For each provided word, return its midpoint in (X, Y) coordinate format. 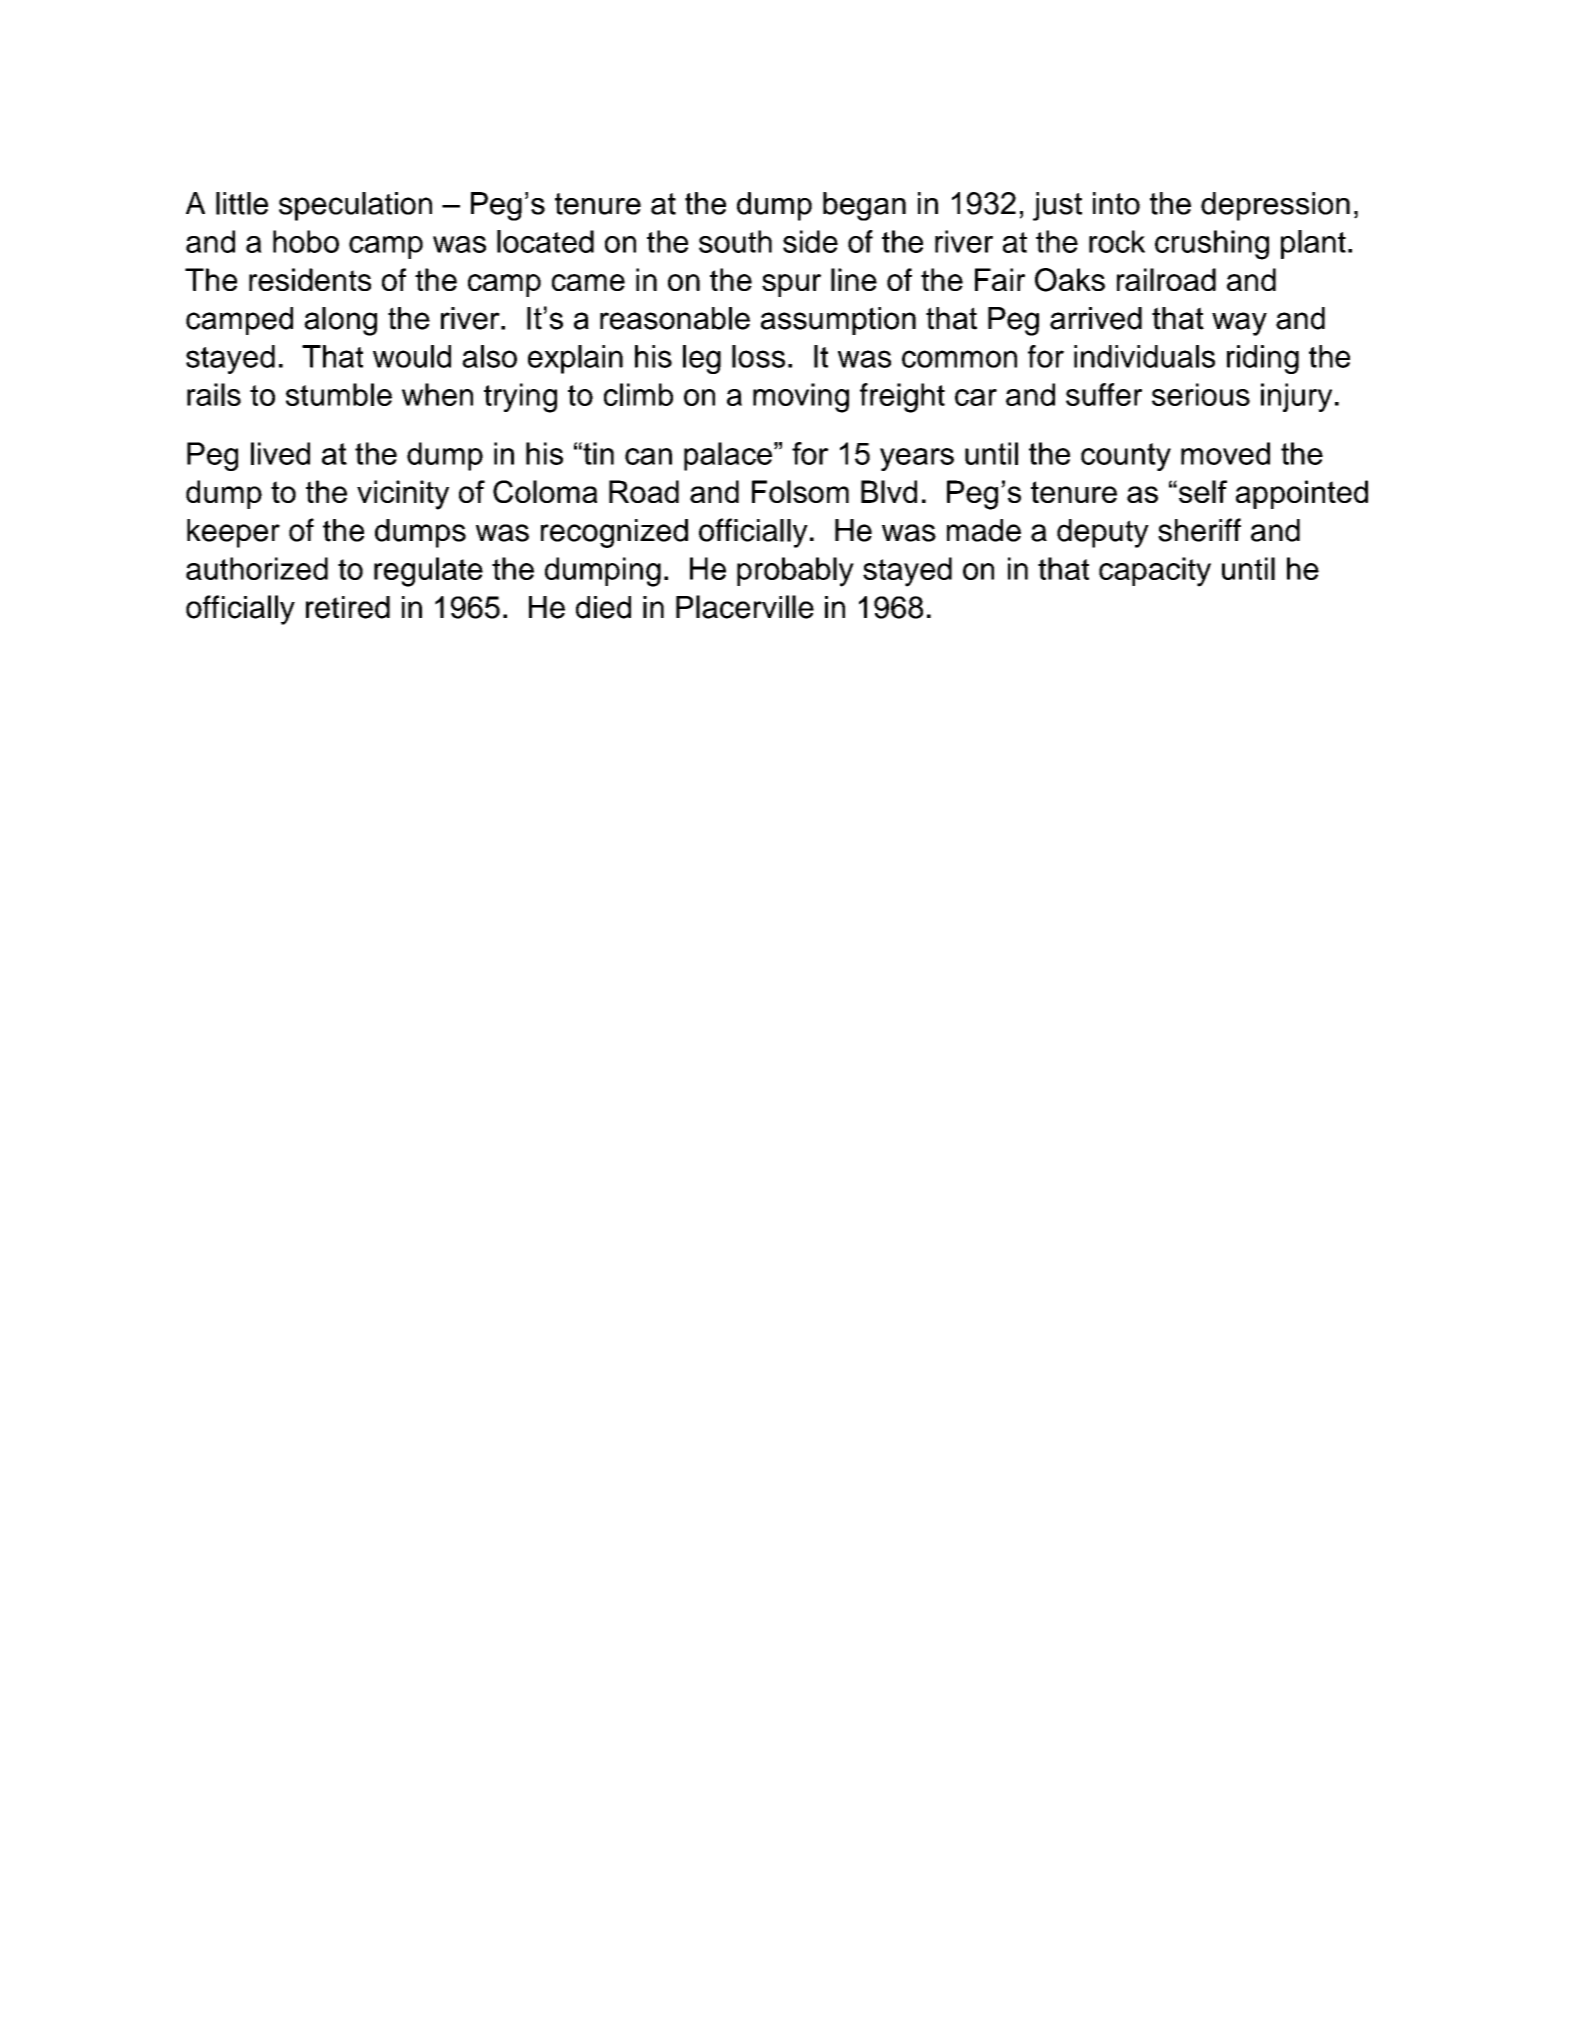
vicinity (403, 495)
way (1239, 324)
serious (1201, 394)
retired (348, 607)
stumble (339, 394)
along (340, 321)
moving (801, 398)
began (864, 206)
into (1116, 203)
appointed (1302, 494)
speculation (355, 206)
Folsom (800, 491)
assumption (838, 321)
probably (795, 572)
